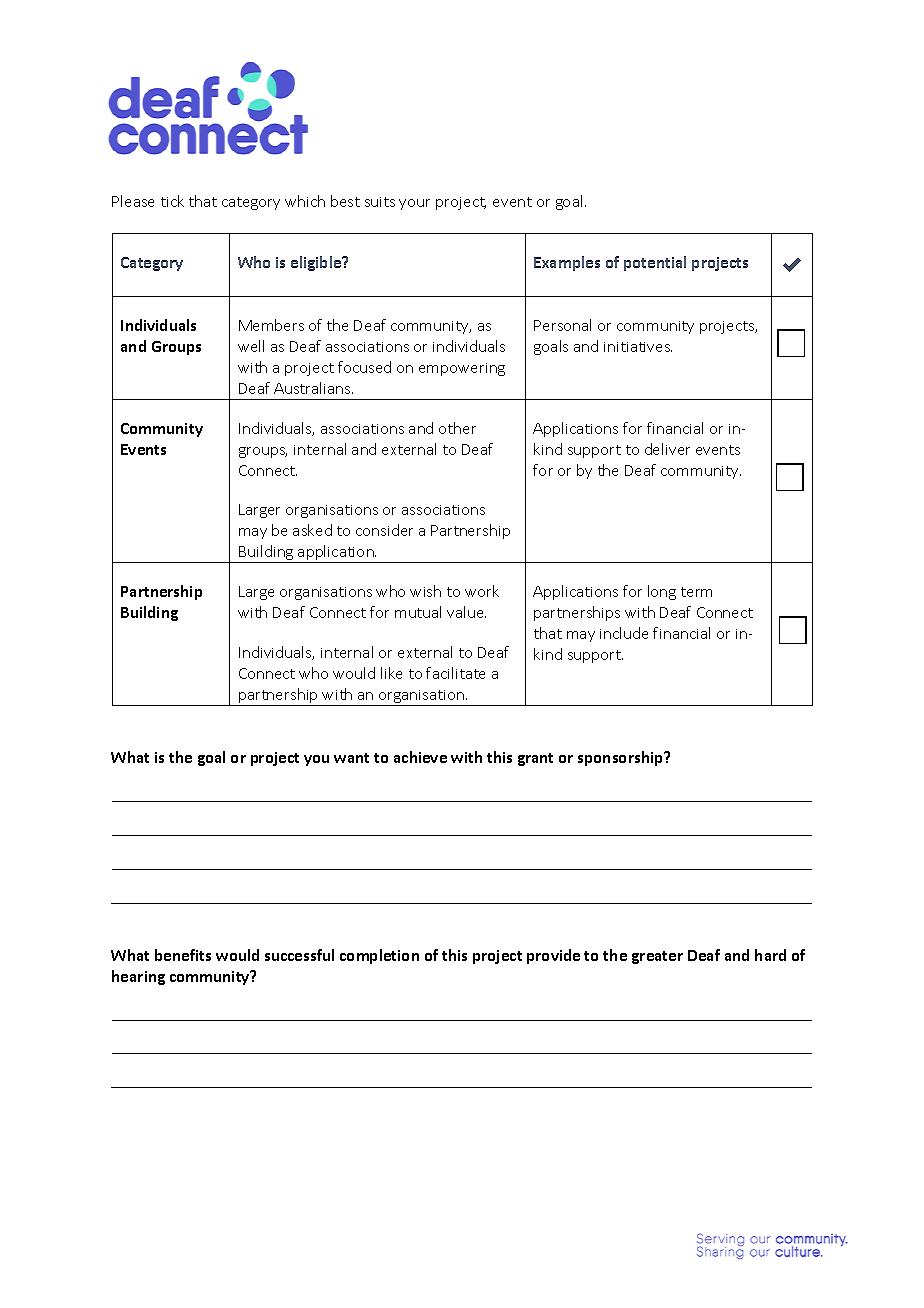 The width and height of the image is (924, 1308). What do you see at coordinates (384, 530) in the image?
I see `consider` at bounding box center [384, 530].
